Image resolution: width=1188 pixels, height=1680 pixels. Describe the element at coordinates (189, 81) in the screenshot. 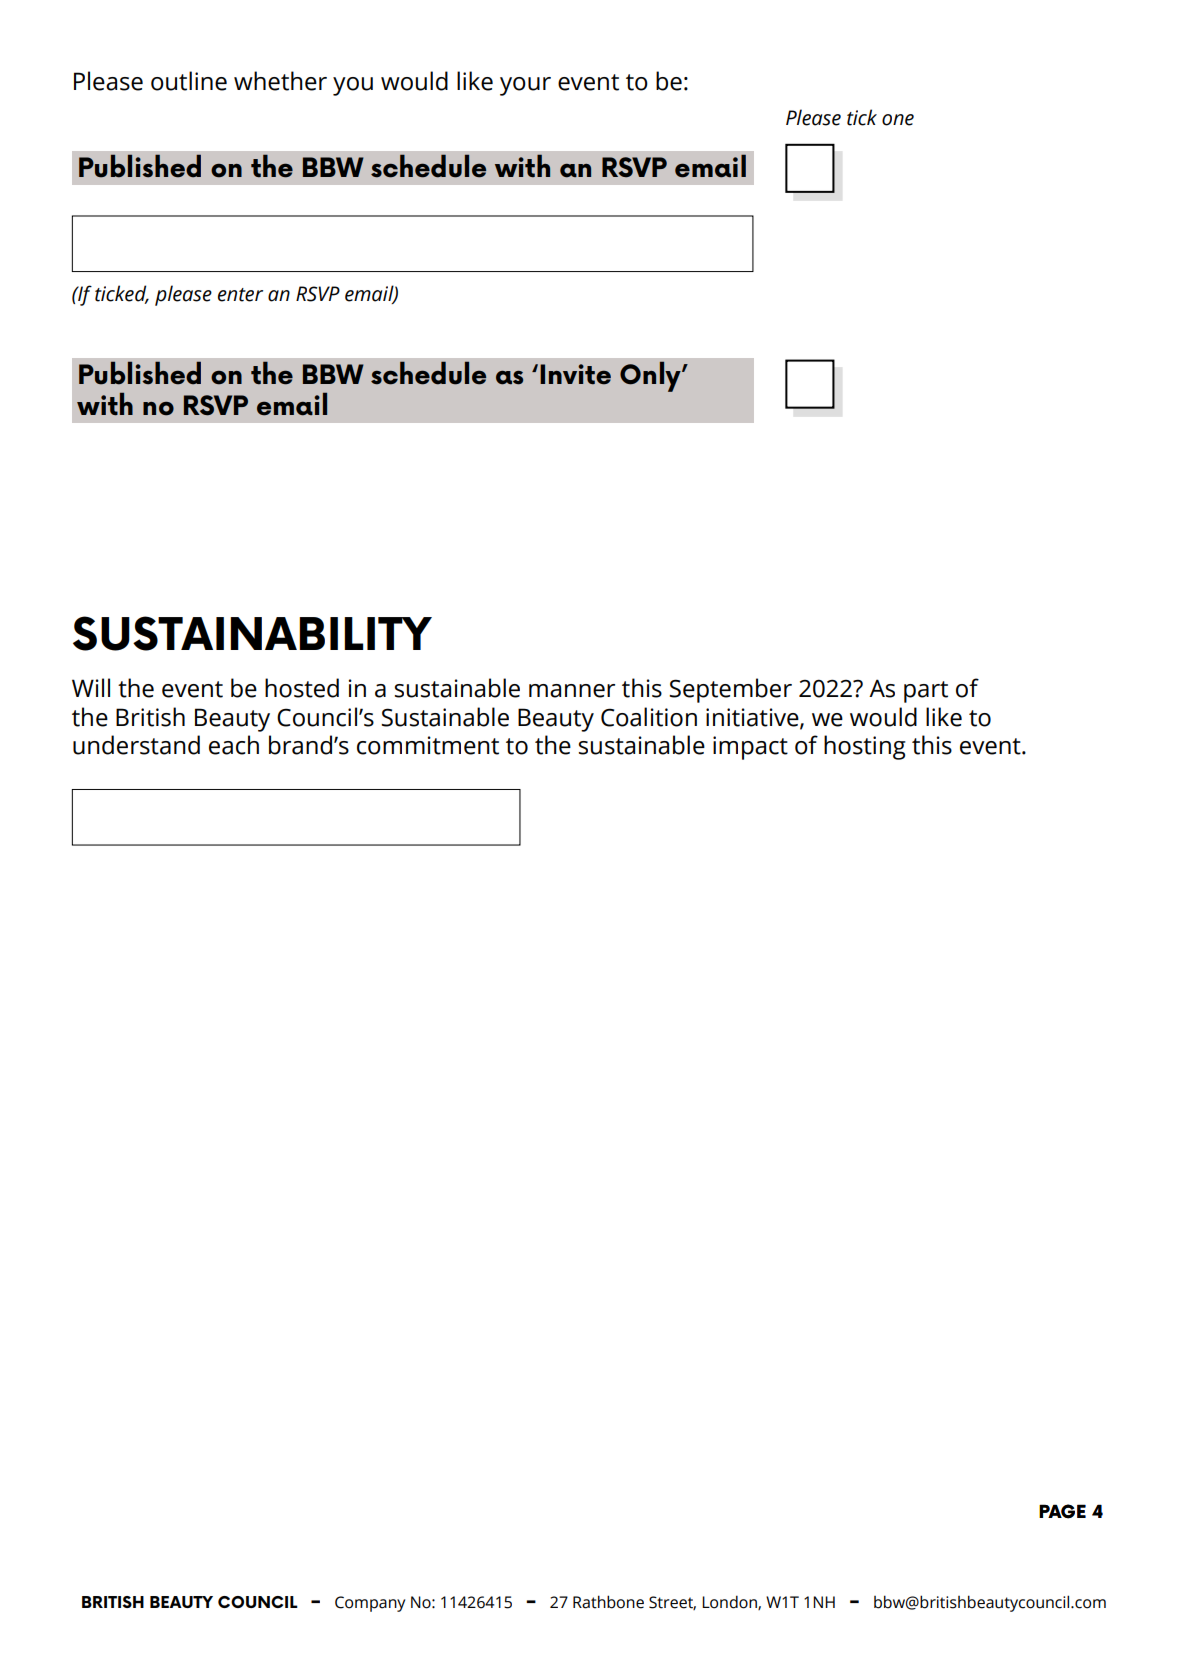

I see `outline` at that location.
